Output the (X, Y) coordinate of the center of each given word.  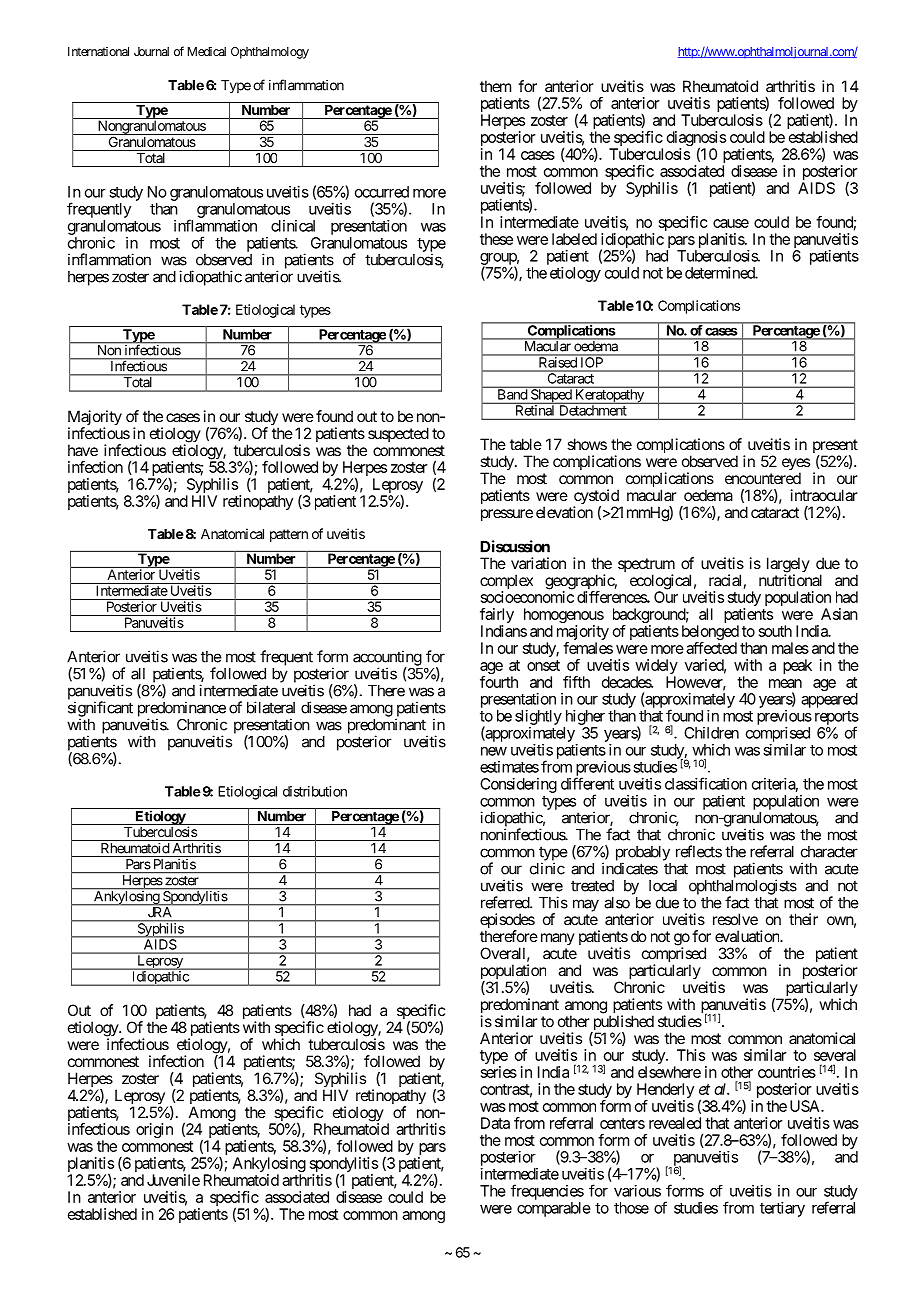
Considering (518, 785)
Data (495, 1123)
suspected (398, 434)
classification (706, 783)
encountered (763, 478)
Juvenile (173, 1180)
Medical (207, 51)
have (83, 450)
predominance (182, 710)
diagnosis (696, 140)
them (495, 86)
